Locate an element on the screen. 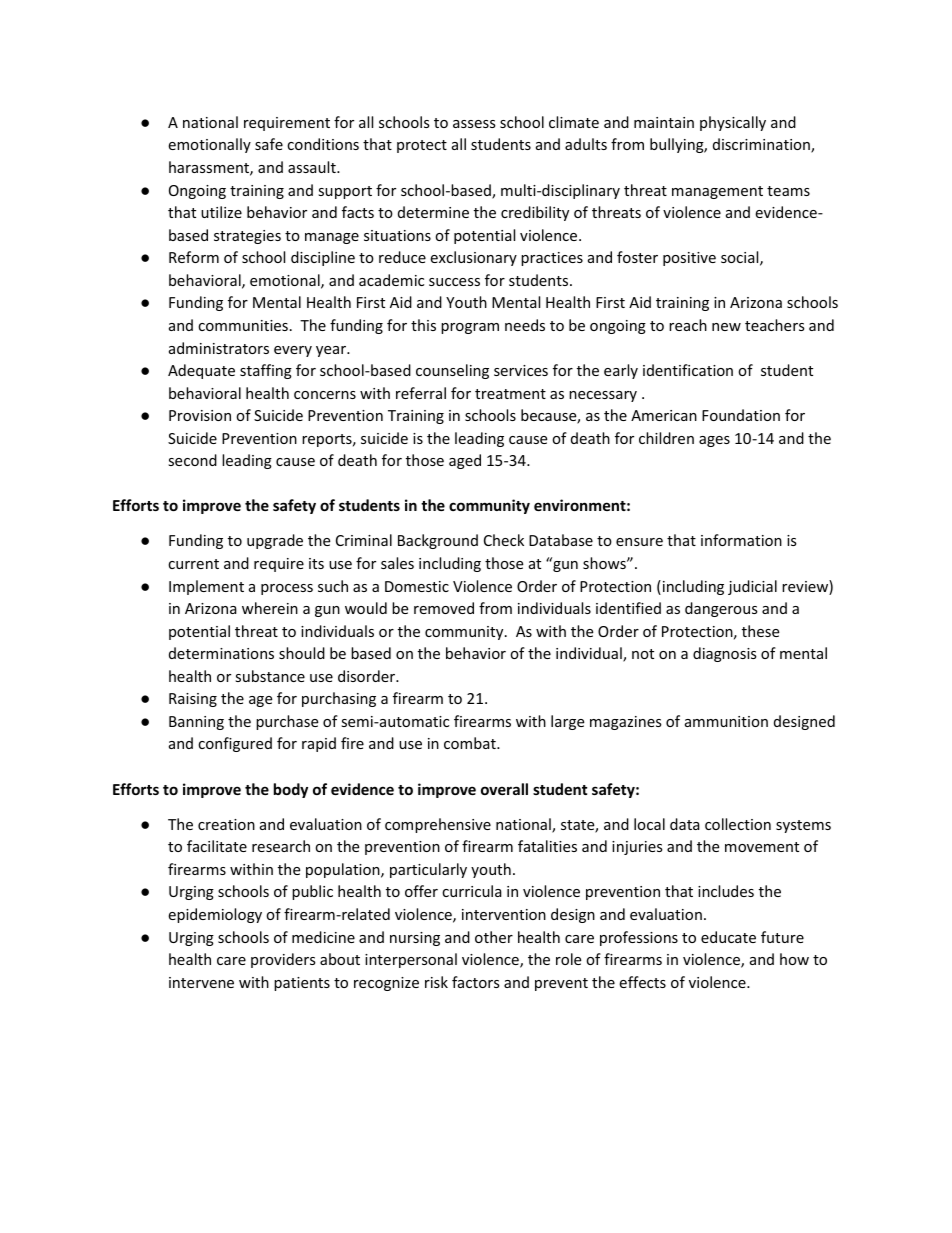  information is located at coordinates (741, 540).
